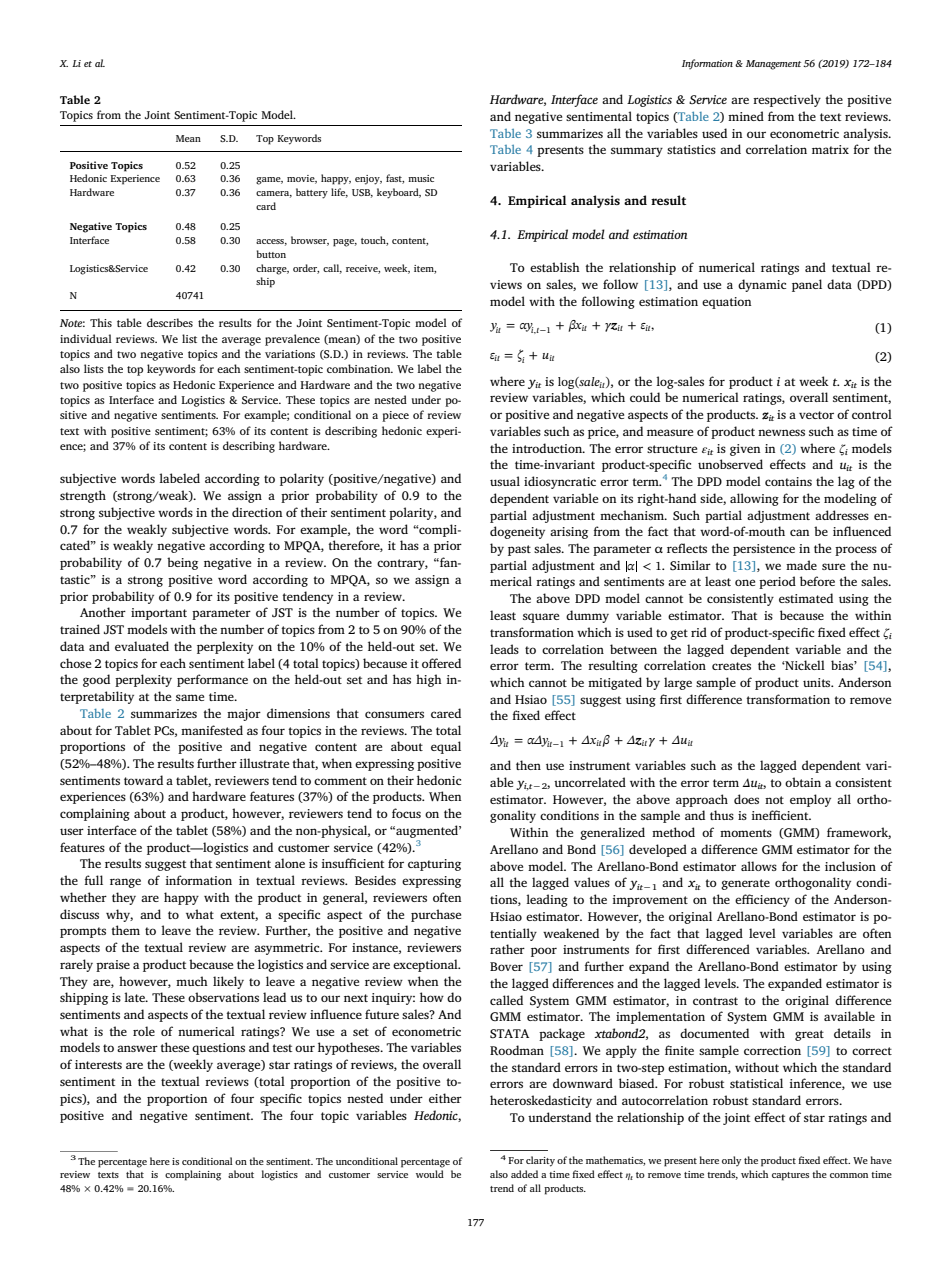 The image size is (952, 1270). What do you see at coordinates (816, 415) in the screenshot?
I see `vector` at bounding box center [816, 415].
